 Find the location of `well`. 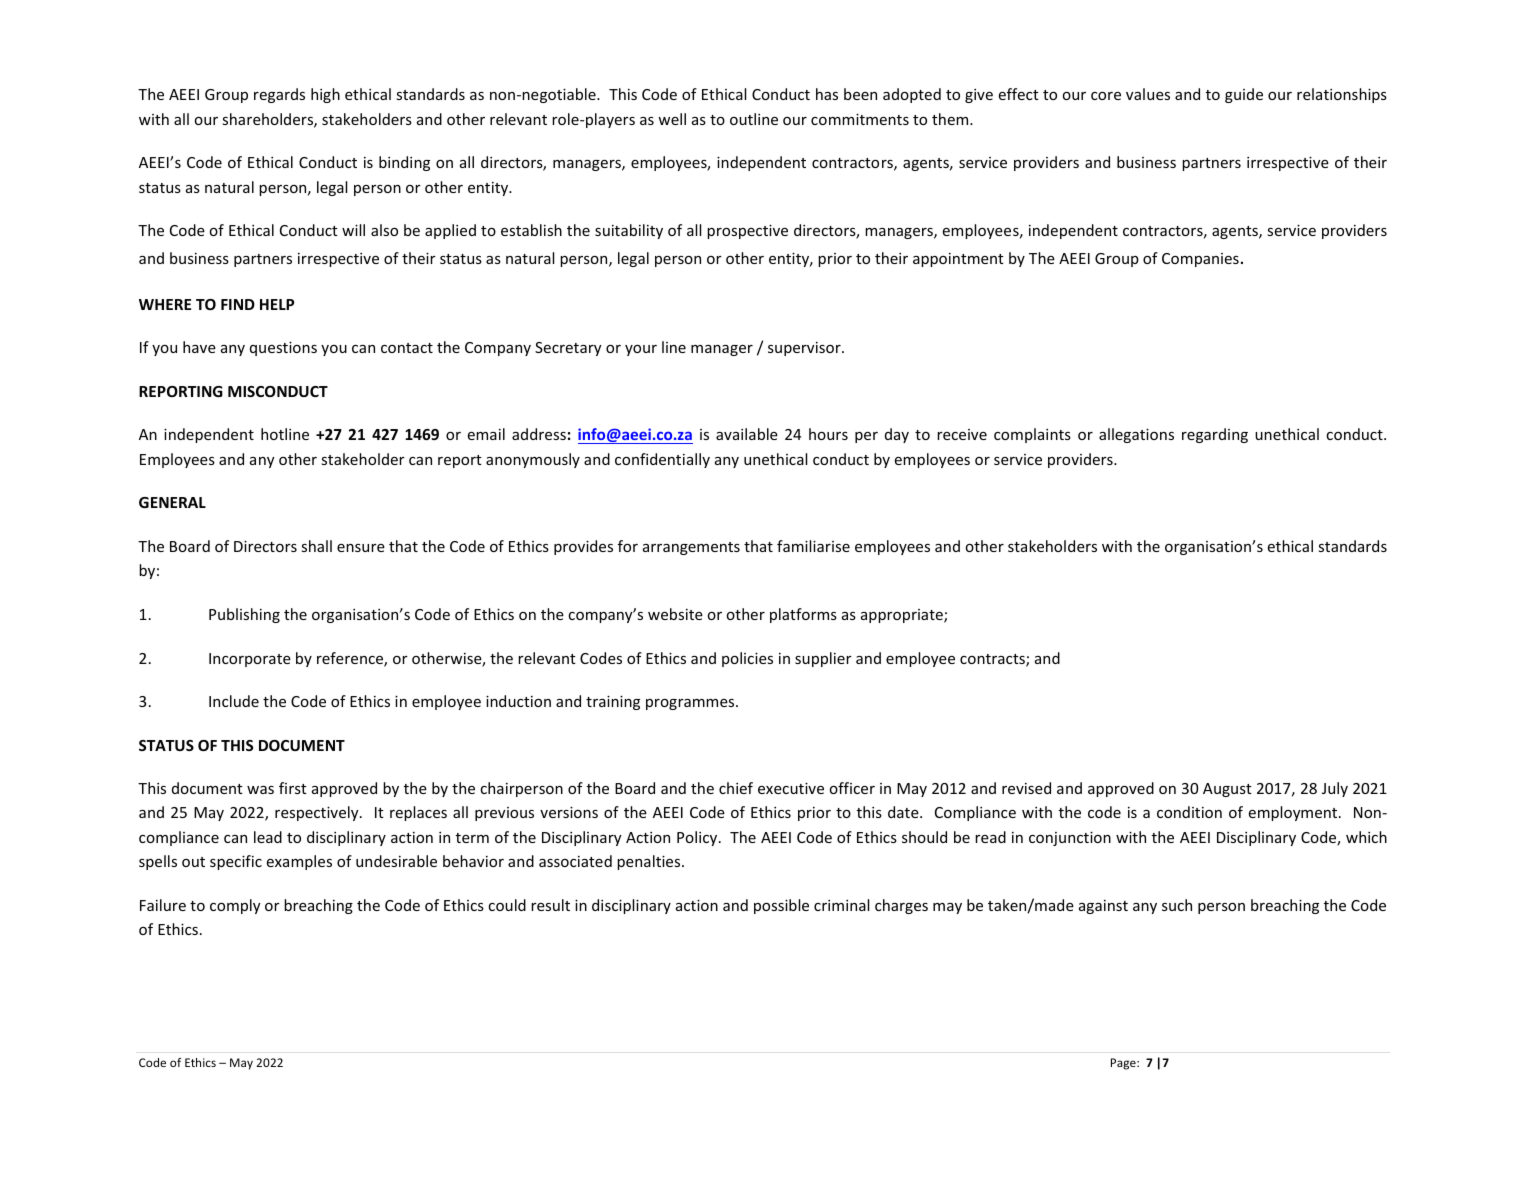

well is located at coordinates (672, 119).
